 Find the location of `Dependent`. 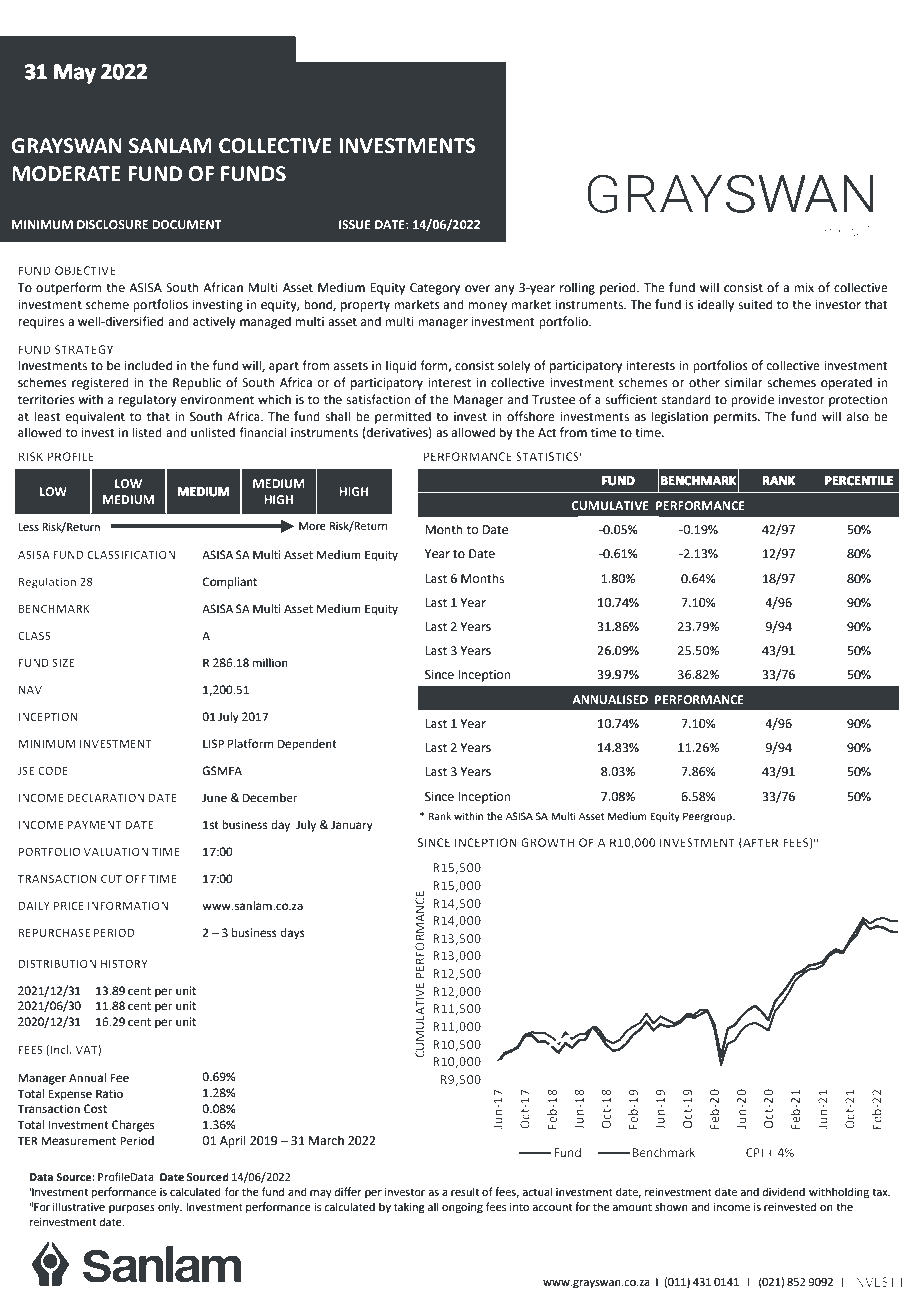

Dependent is located at coordinates (307, 745).
